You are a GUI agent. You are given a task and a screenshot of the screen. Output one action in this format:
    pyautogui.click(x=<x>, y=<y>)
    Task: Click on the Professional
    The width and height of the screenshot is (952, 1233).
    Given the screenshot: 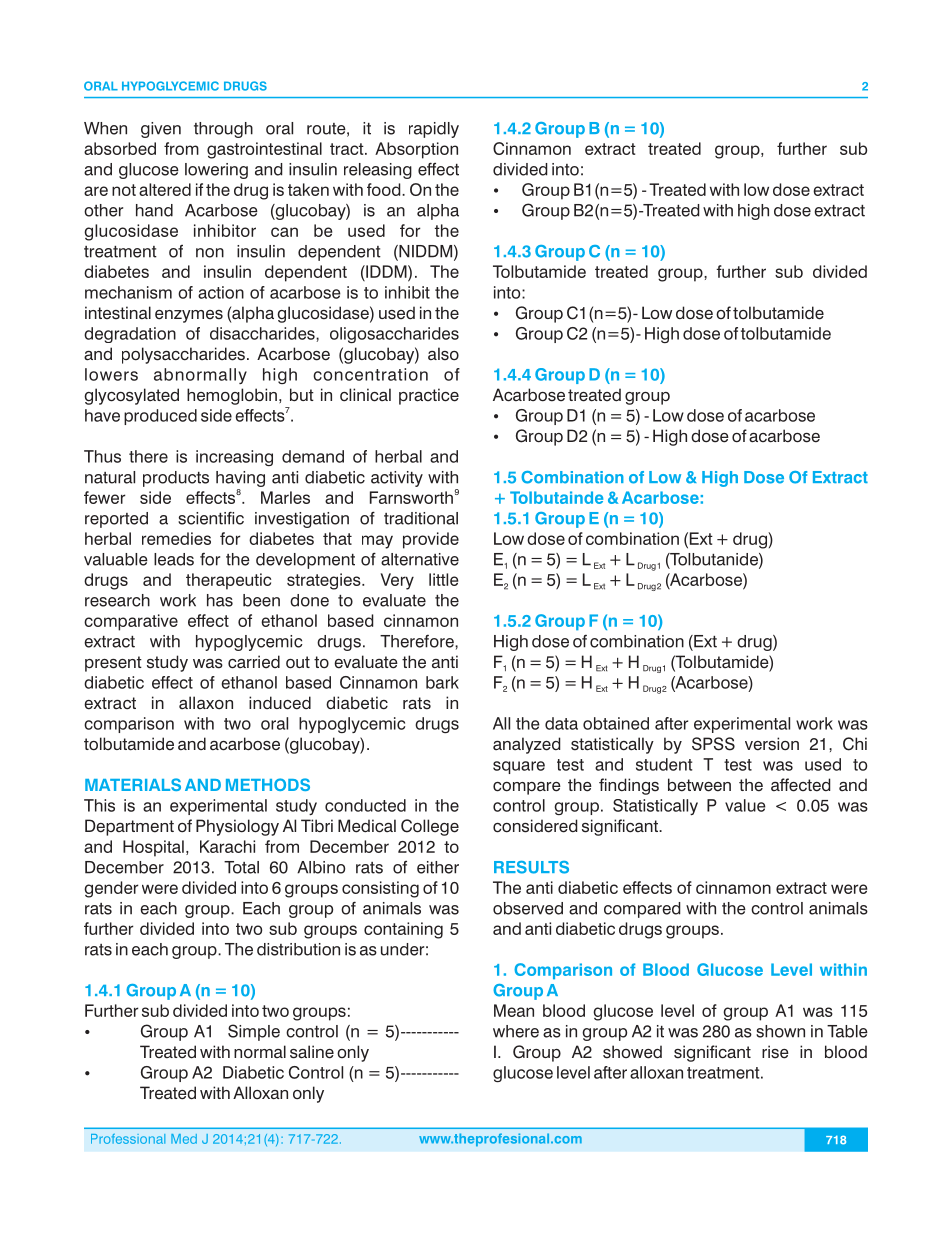 What is the action you would take?
    pyautogui.click(x=128, y=1139)
